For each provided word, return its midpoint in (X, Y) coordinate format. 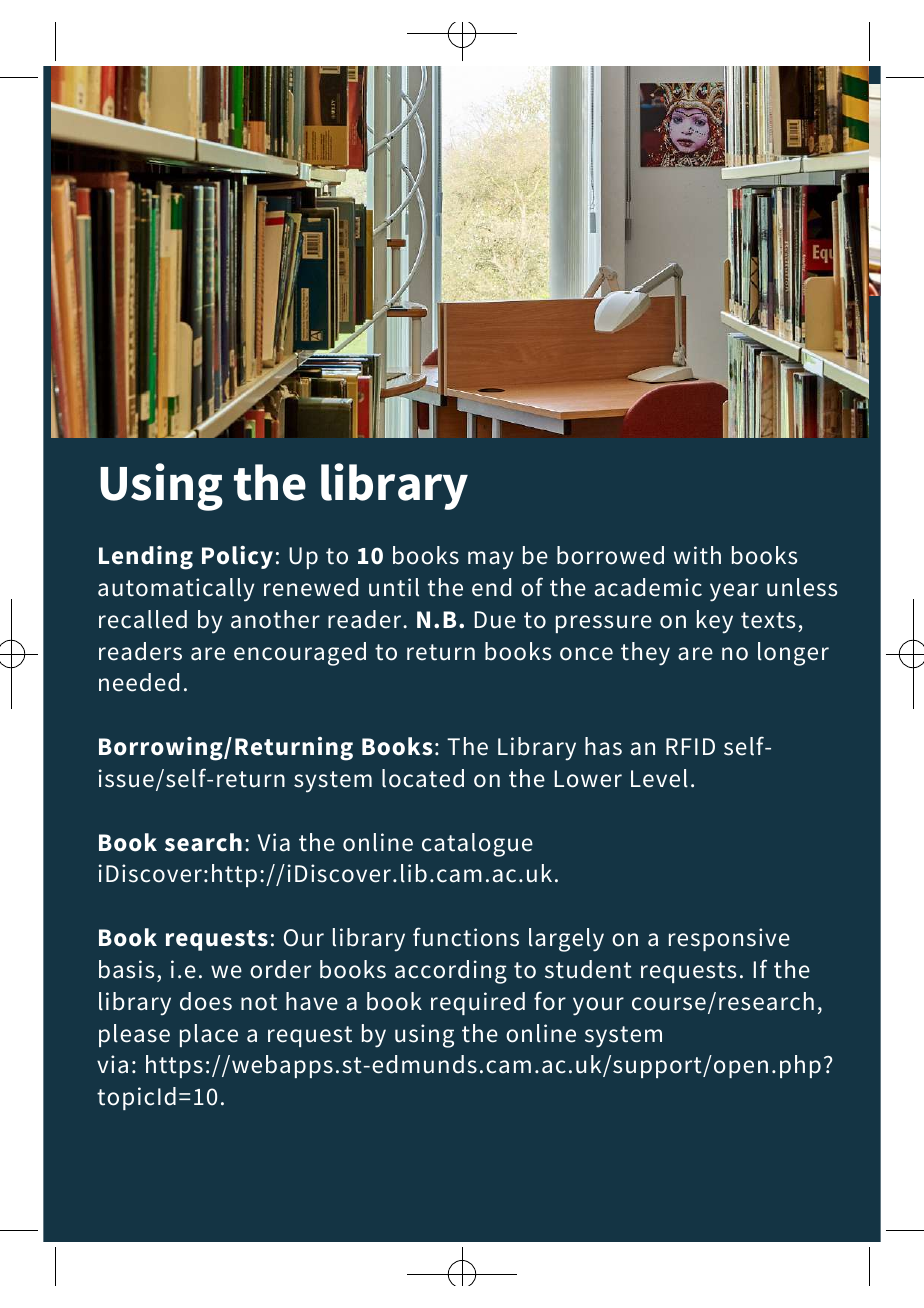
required (478, 1003)
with (697, 555)
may (490, 560)
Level (659, 778)
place (209, 1035)
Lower (588, 779)
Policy (237, 557)
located (423, 778)
